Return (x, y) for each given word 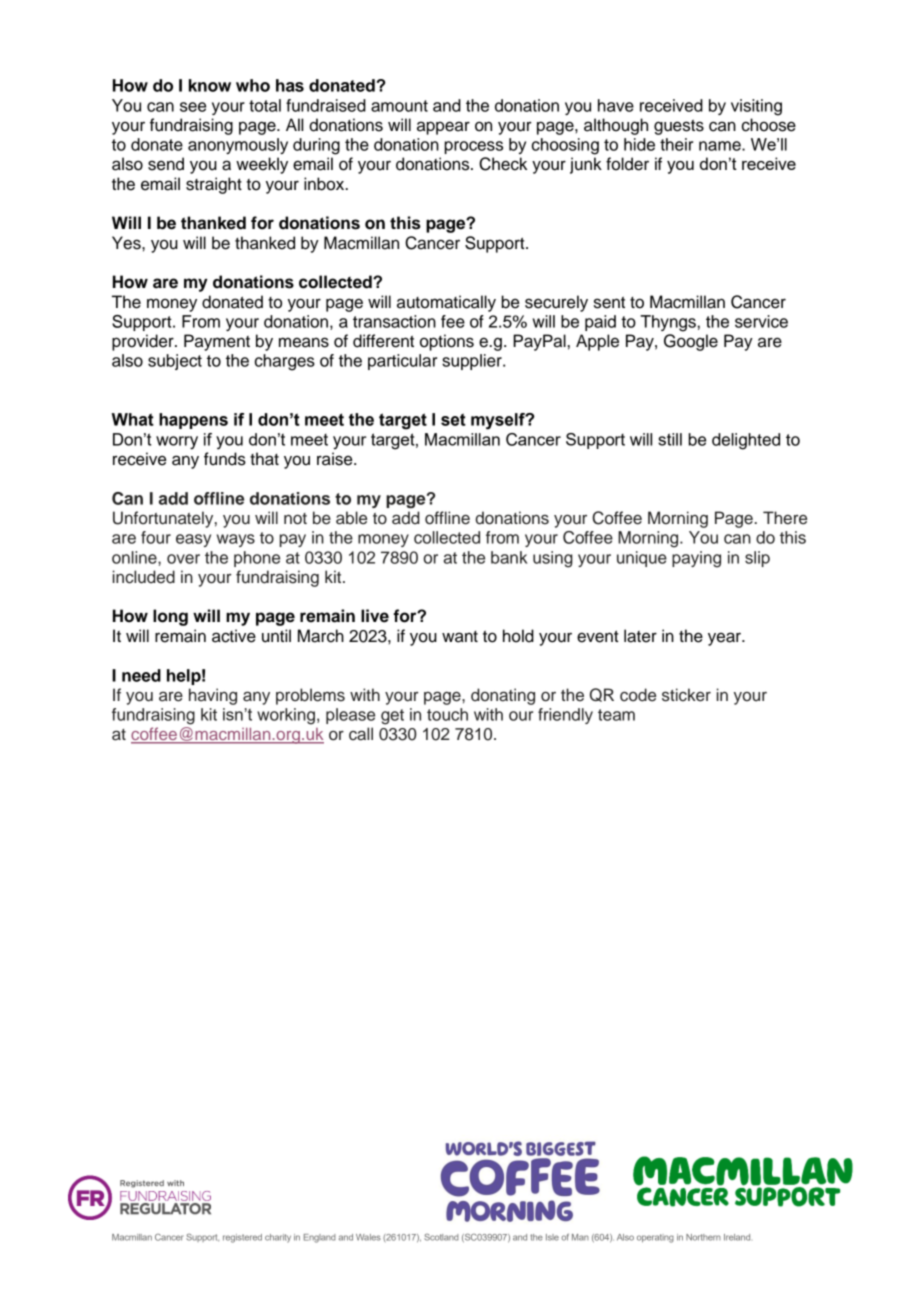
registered (242, 1238)
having (213, 696)
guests (679, 127)
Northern (703, 1237)
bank (509, 557)
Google (691, 342)
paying (696, 559)
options (447, 342)
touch (447, 714)
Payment (217, 342)
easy (193, 540)
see (193, 107)
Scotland (441, 1237)
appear (443, 128)
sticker (686, 695)
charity (278, 1238)
